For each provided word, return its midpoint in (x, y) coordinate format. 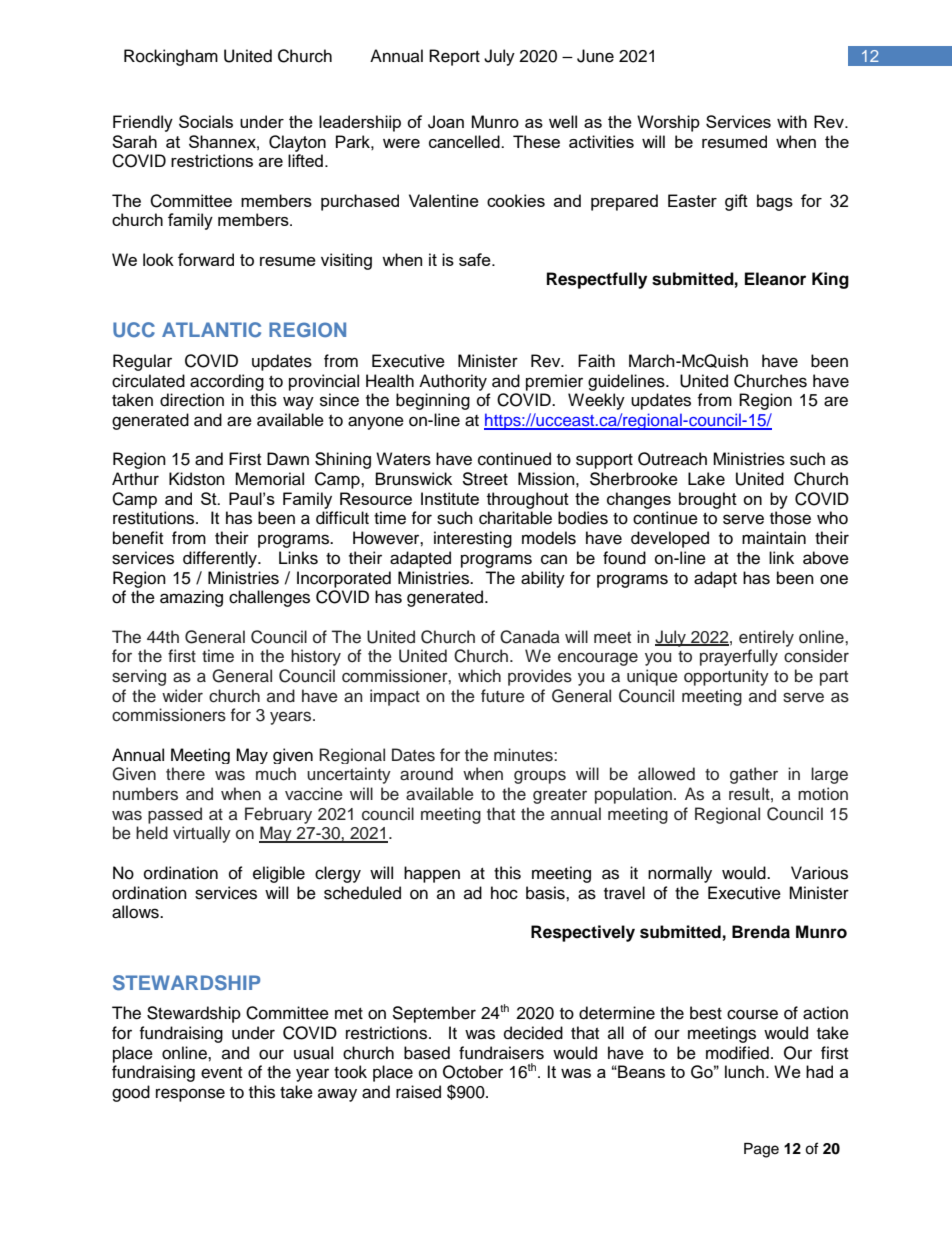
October (473, 1072)
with (792, 121)
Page (761, 1150)
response (190, 1095)
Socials (206, 121)
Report (454, 57)
